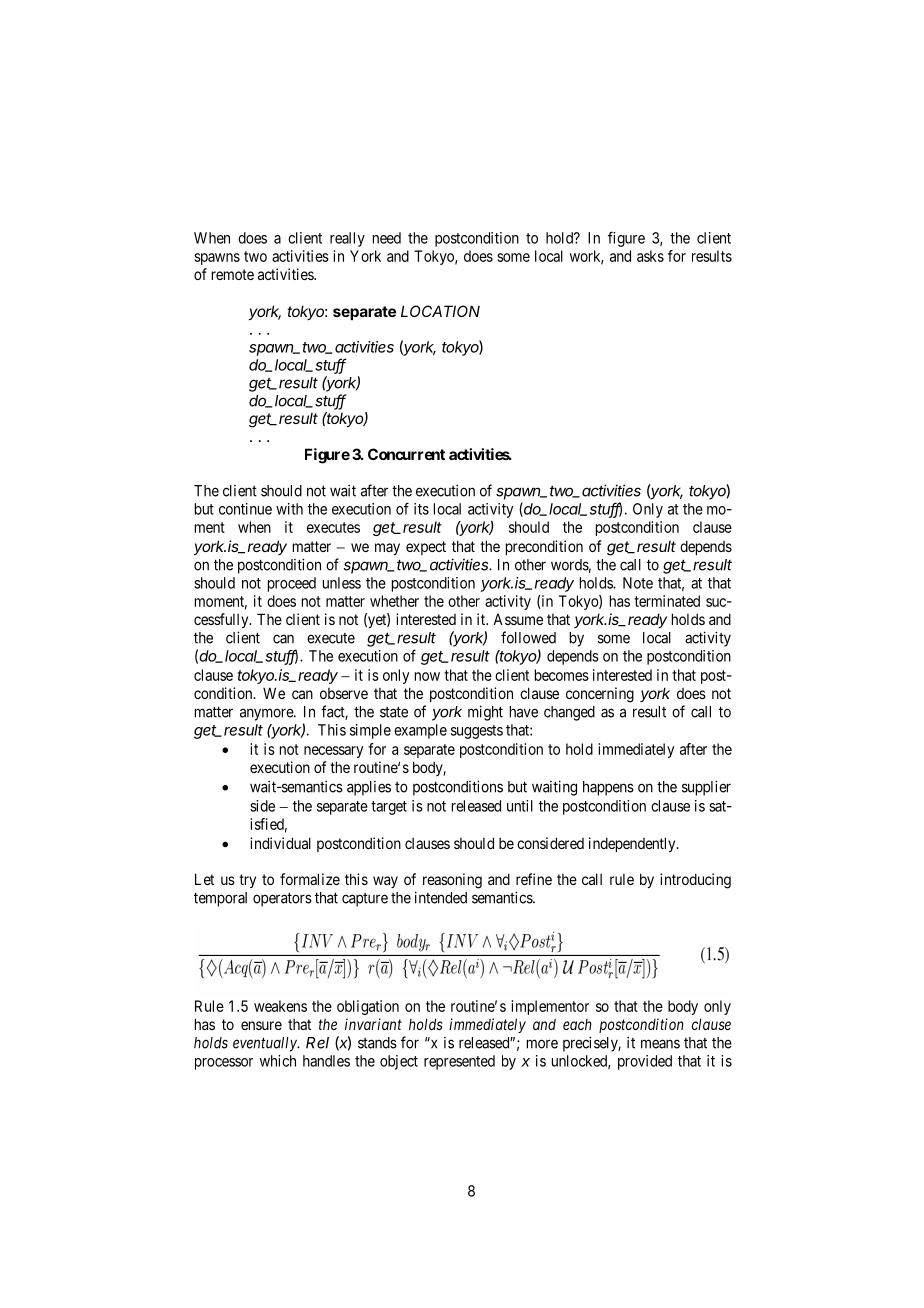 This page has height=1308, width=924. Describe the element at coordinates (261, 1025) in the page. I see `ensure` at that location.
